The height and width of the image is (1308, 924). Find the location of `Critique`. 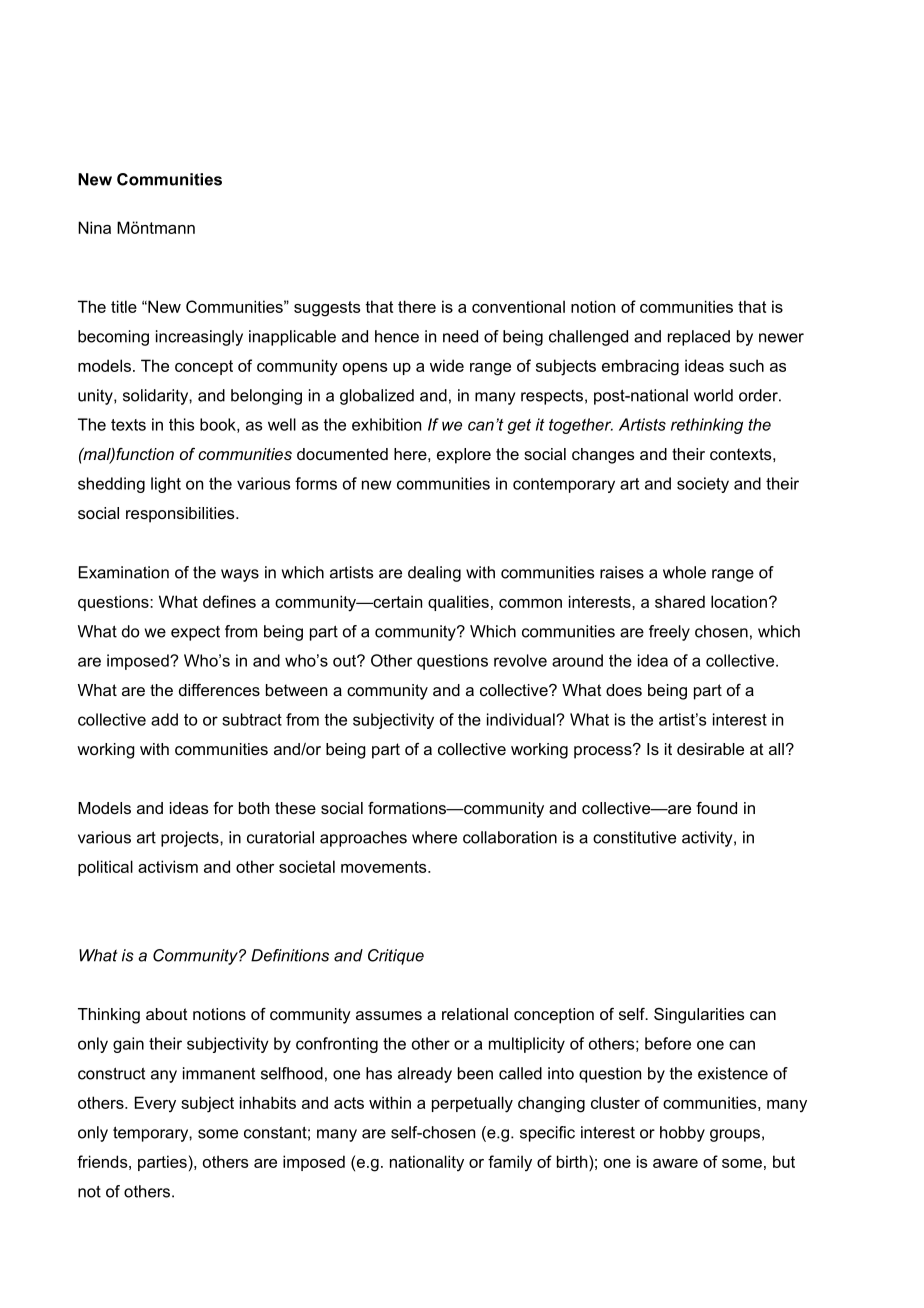

Critique is located at coordinates (396, 957).
